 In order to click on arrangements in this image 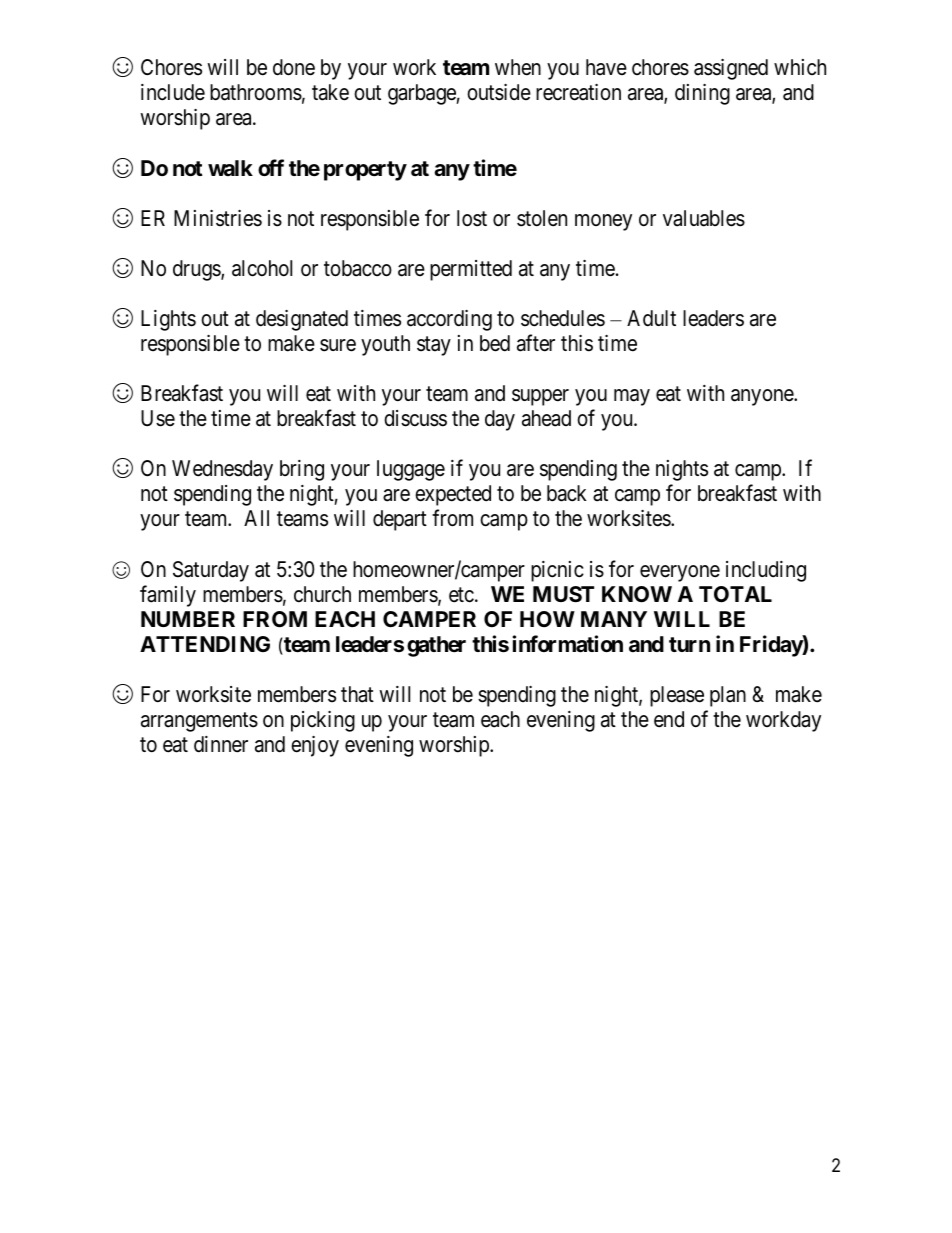, I will do `click(199, 722)`.
